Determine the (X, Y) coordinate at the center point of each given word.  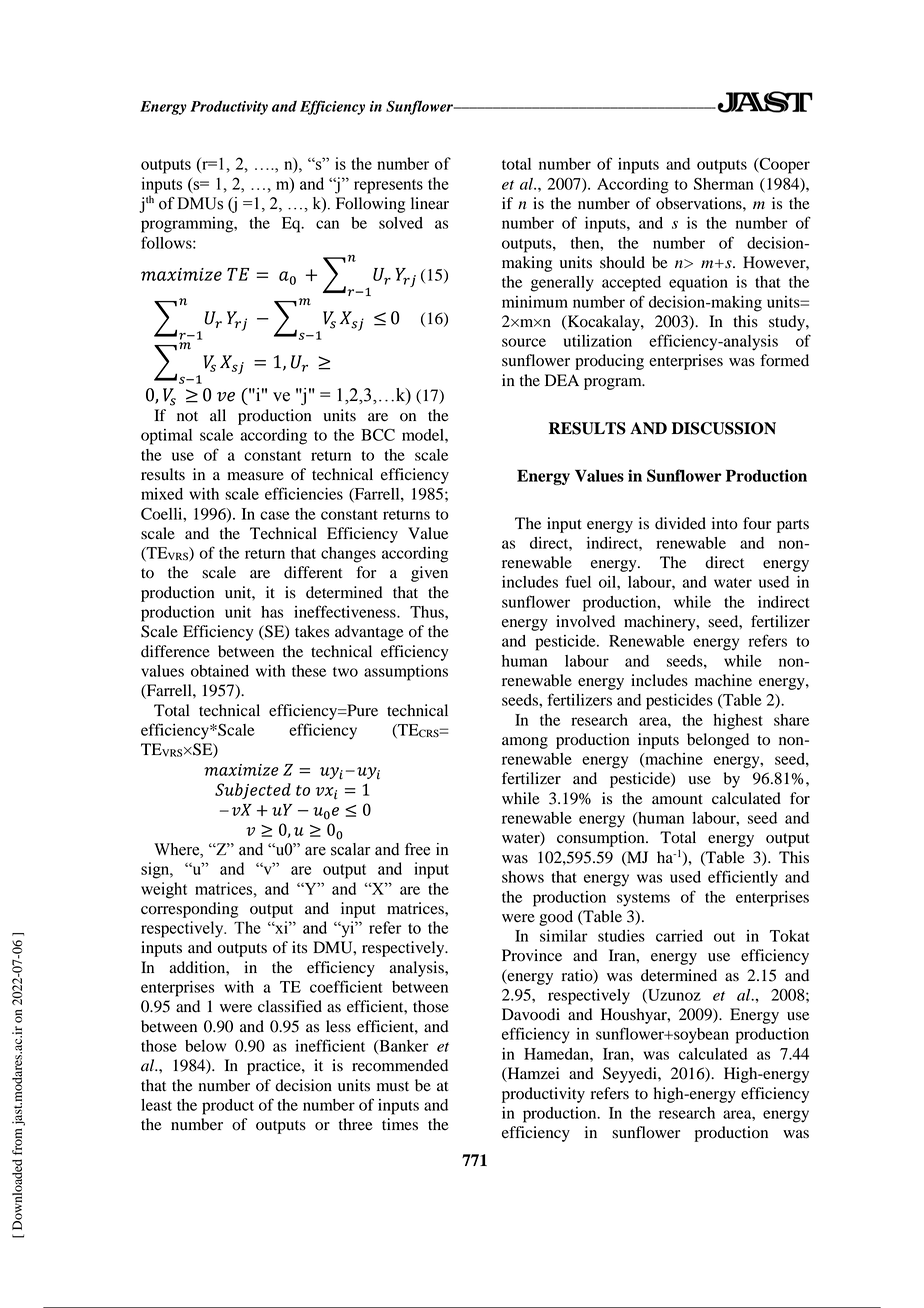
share (791, 720)
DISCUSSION (724, 428)
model (424, 435)
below (205, 1046)
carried (679, 936)
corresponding (189, 910)
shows (523, 877)
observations (700, 203)
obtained (220, 671)
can (327, 224)
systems (643, 900)
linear (430, 203)
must (393, 1086)
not (187, 416)
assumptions (406, 673)
